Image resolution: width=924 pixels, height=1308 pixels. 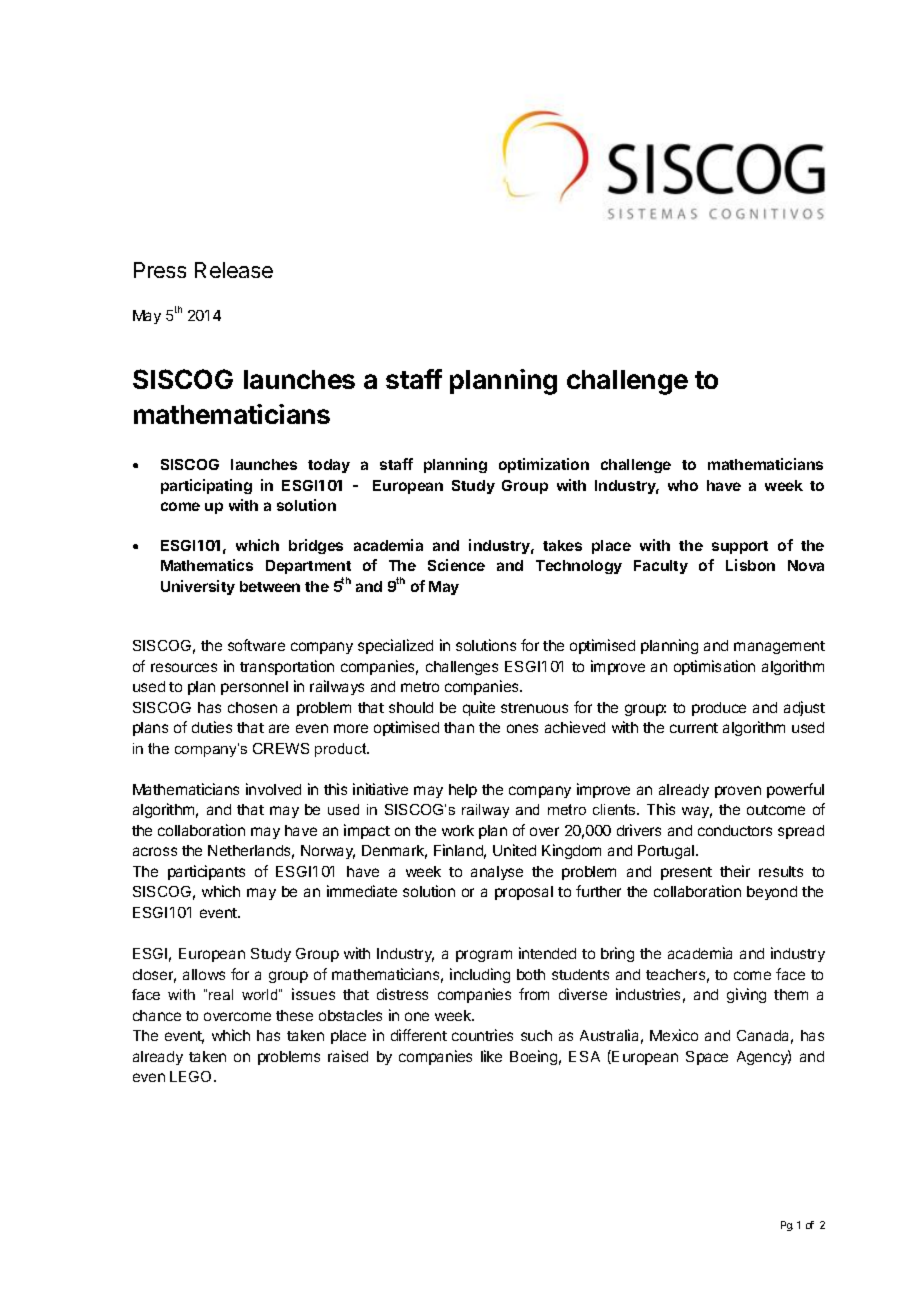 I want to click on LEGO, so click(x=192, y=1076).
